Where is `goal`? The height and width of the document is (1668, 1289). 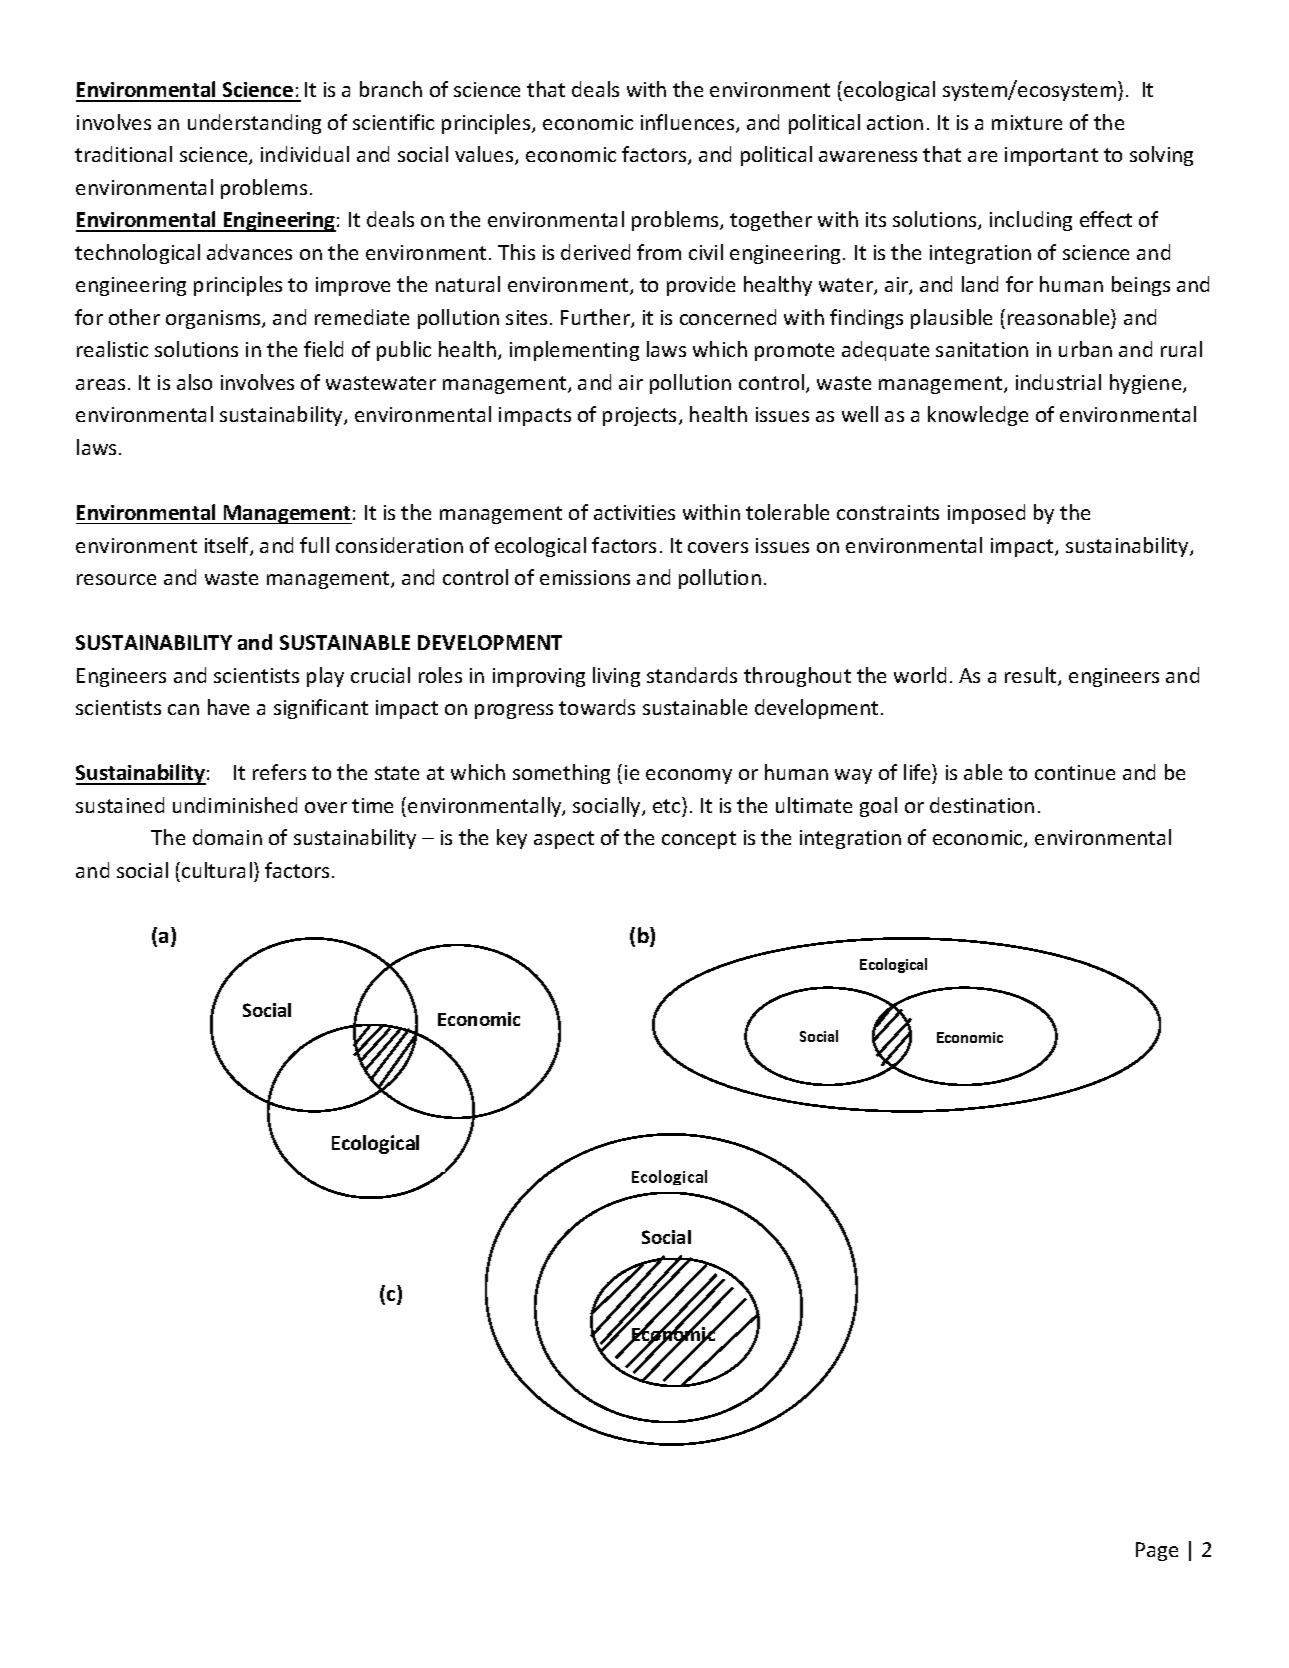
goal is located at coordinates (878, 807).
